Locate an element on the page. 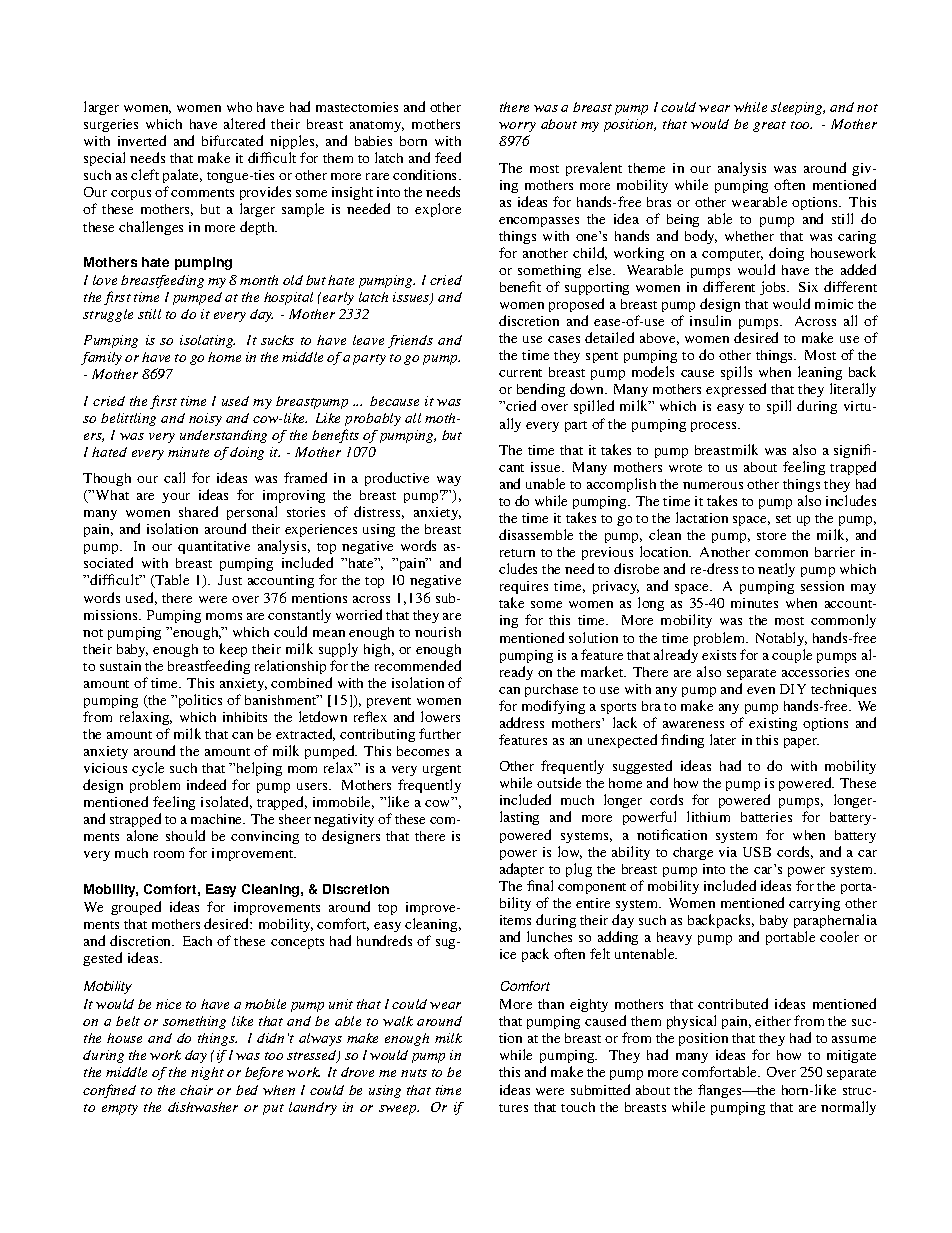  process is located at coordinates (715, 427).
